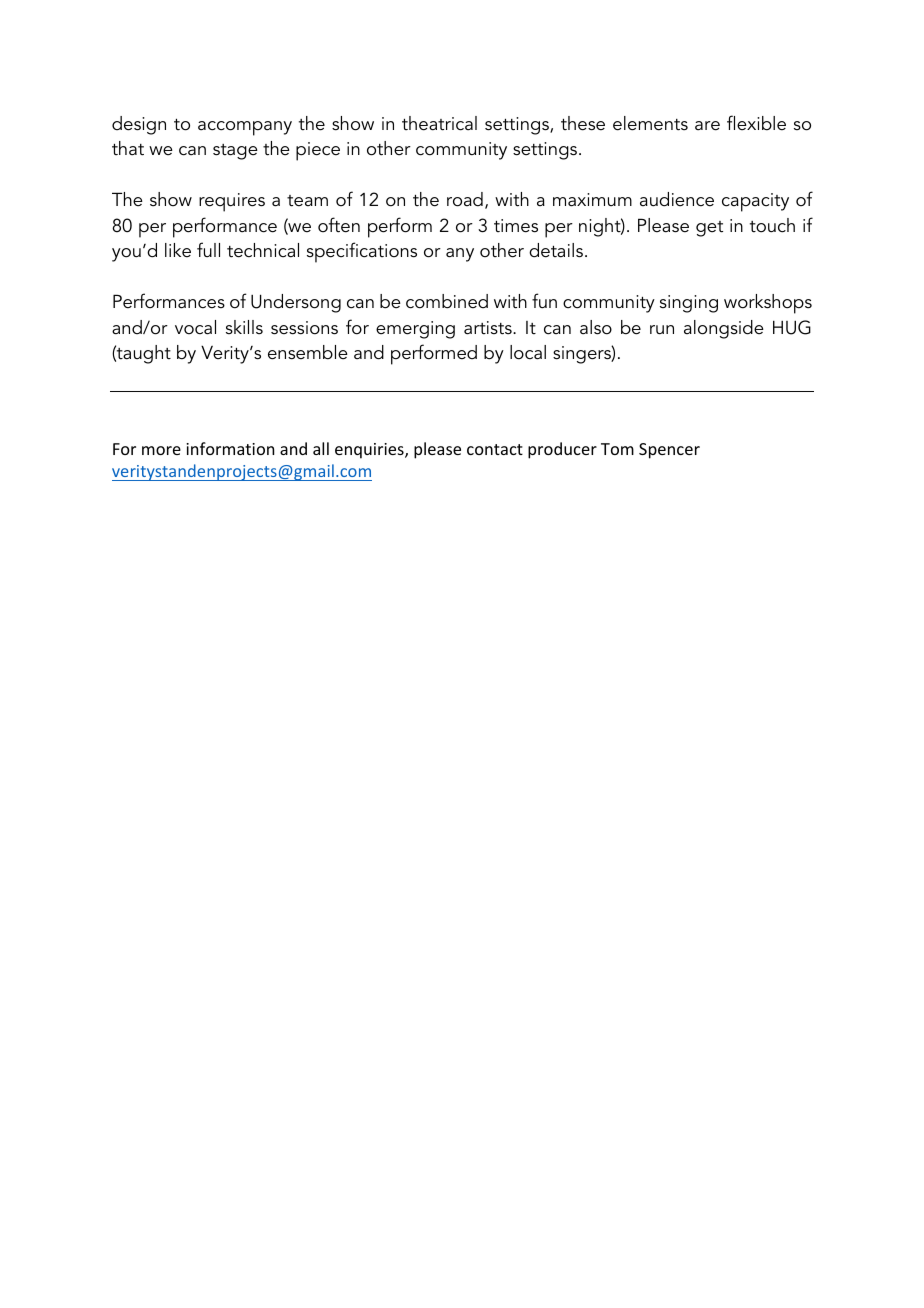  What do you see at coordinates (689, 304) in the screenshot?
I see `singing` at bounding box center [689, 304].
